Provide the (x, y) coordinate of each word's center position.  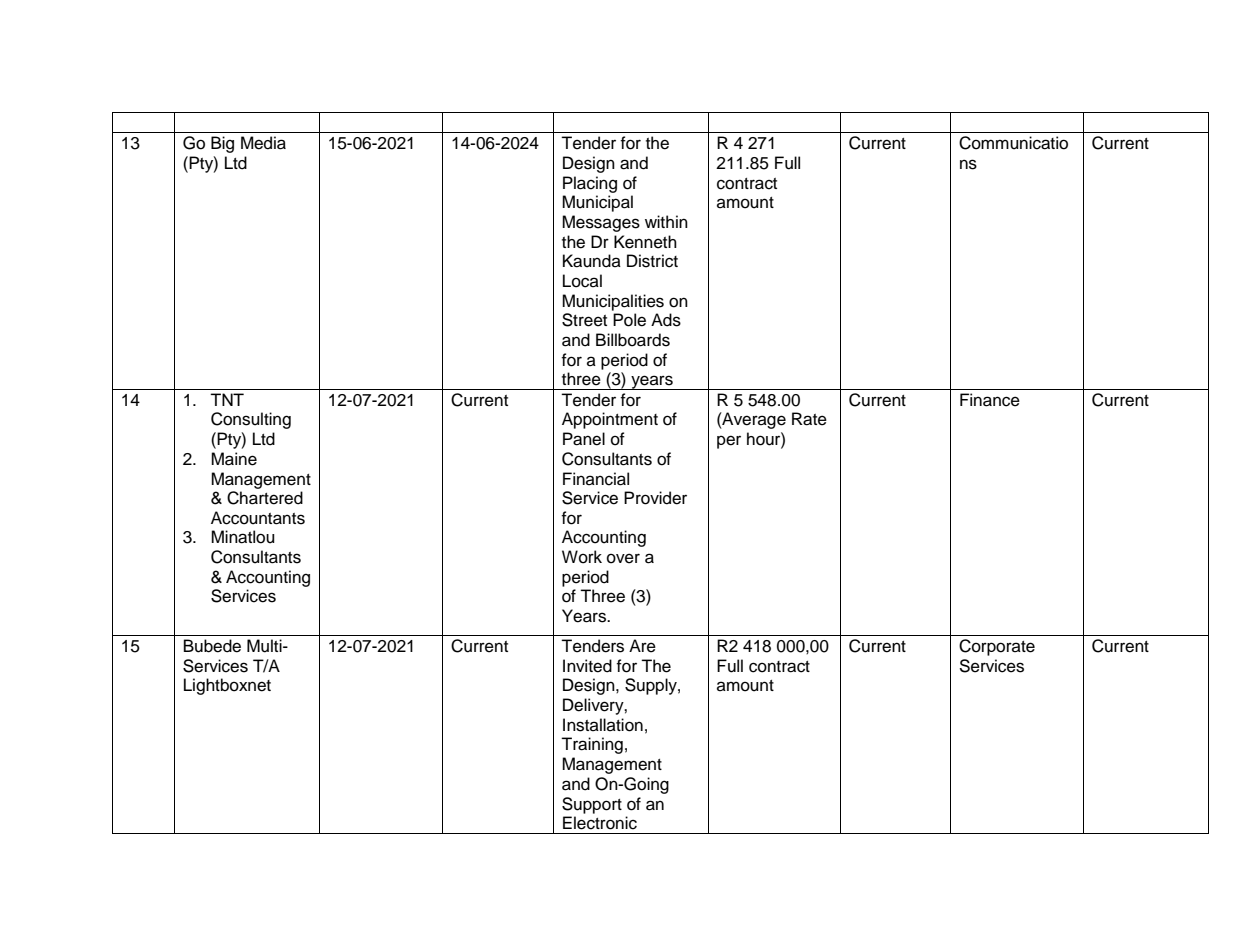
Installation (603, 725)
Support (592, 805)
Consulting (251, 420)
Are (642, 646)
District (652, 261)
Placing (590, 184)
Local (582, 281)
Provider (655, 498)
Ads (666, 320)
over (623, 558)
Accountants (258, 518)
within (666, 221)
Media (263, 143)
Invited (587, 666)
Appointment (610, 420)
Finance (990, 400)
